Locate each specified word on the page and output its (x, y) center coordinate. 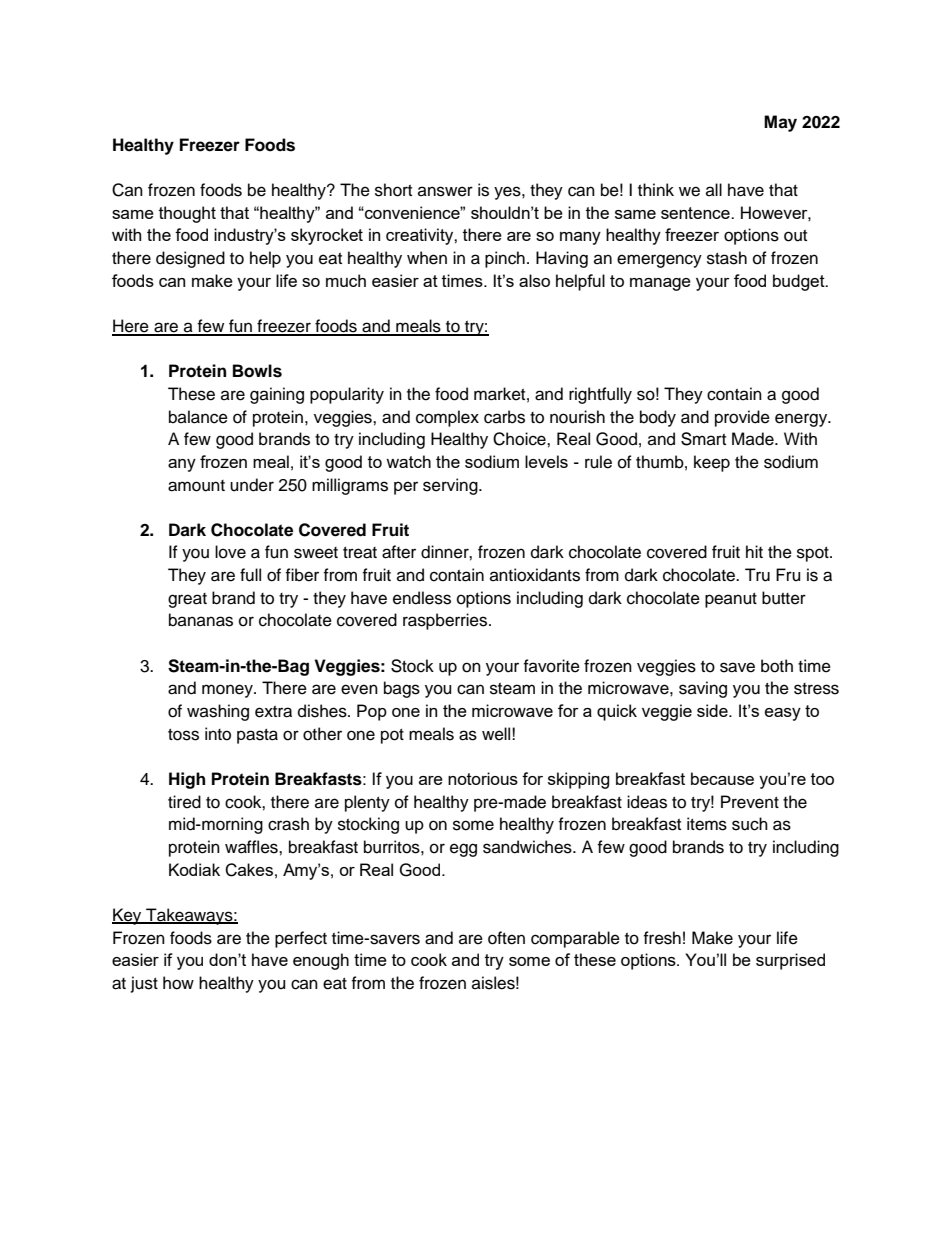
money (228, 691)
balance (198, 417)
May (780, 123)
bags (402, 689)
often (506, 938)
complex (447, 418)
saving (703, 689)
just (144, 984)
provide (742, 418)
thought (187, 214)
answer (445, 191)
